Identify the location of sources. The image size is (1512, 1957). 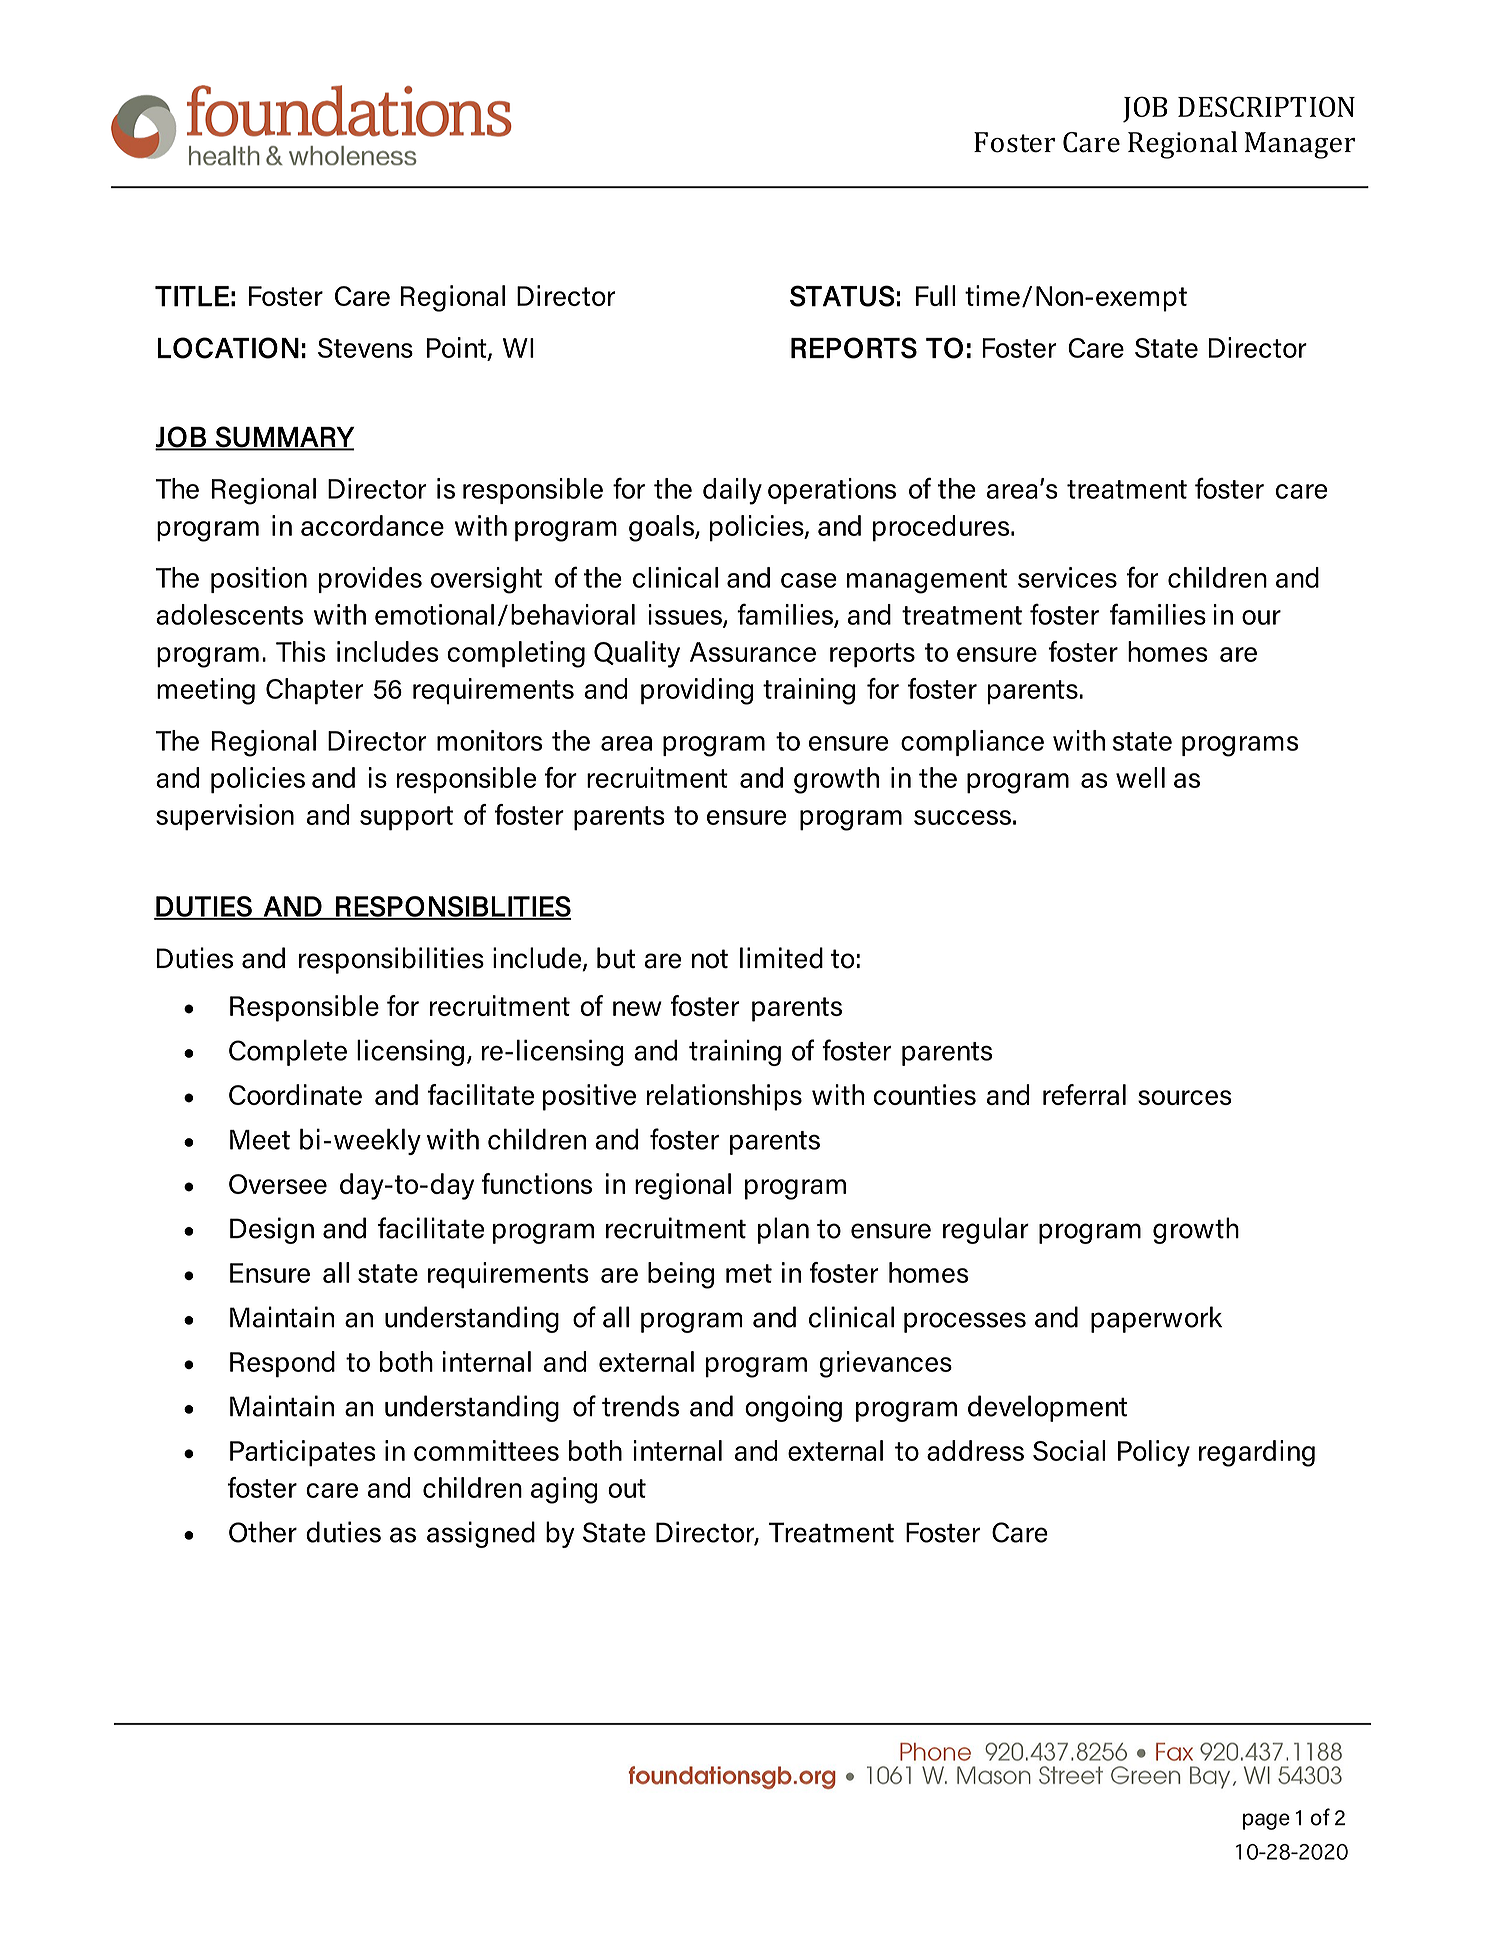
(1185, 1097).
